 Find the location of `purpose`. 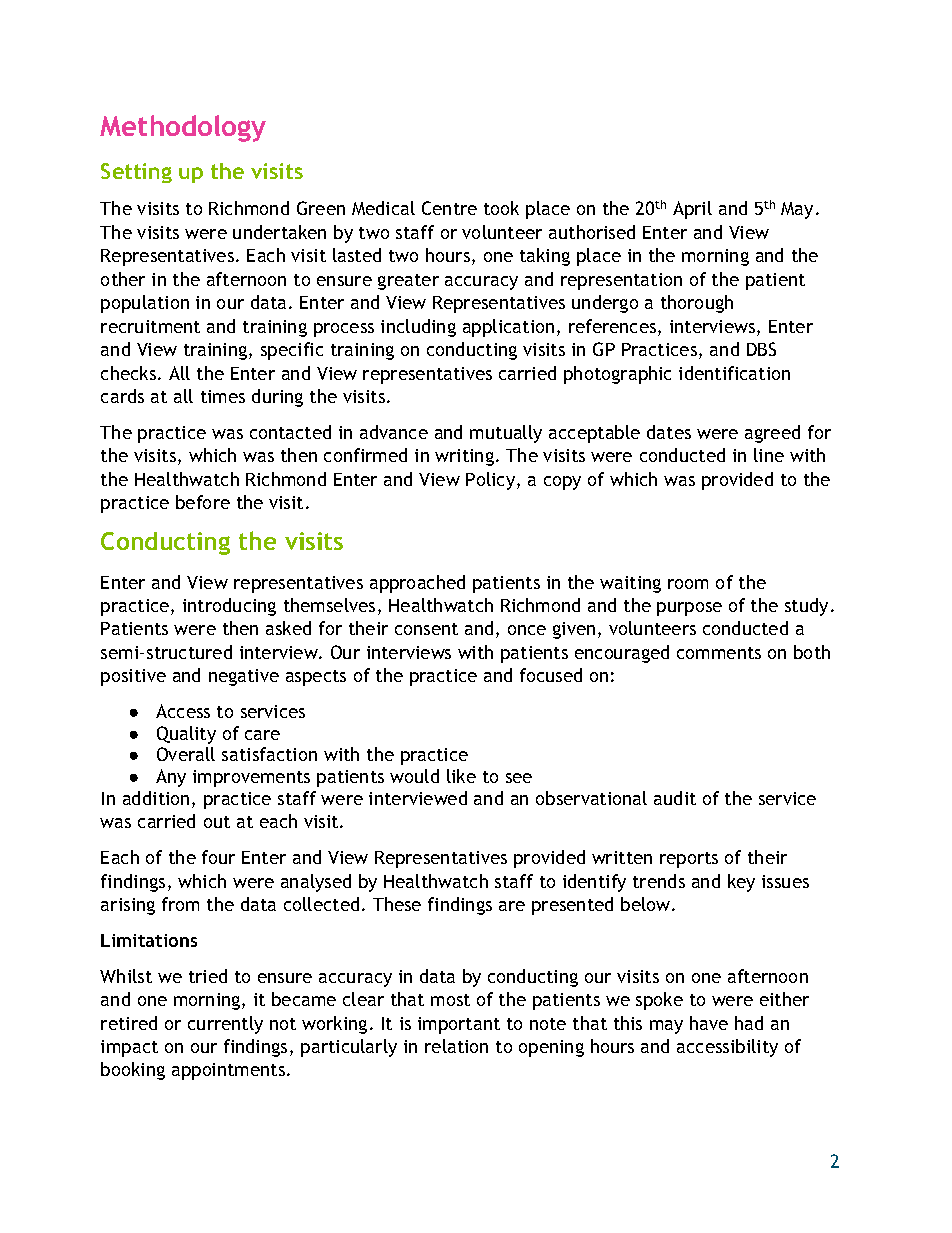

purpose is located at coordinates (689, 609).
